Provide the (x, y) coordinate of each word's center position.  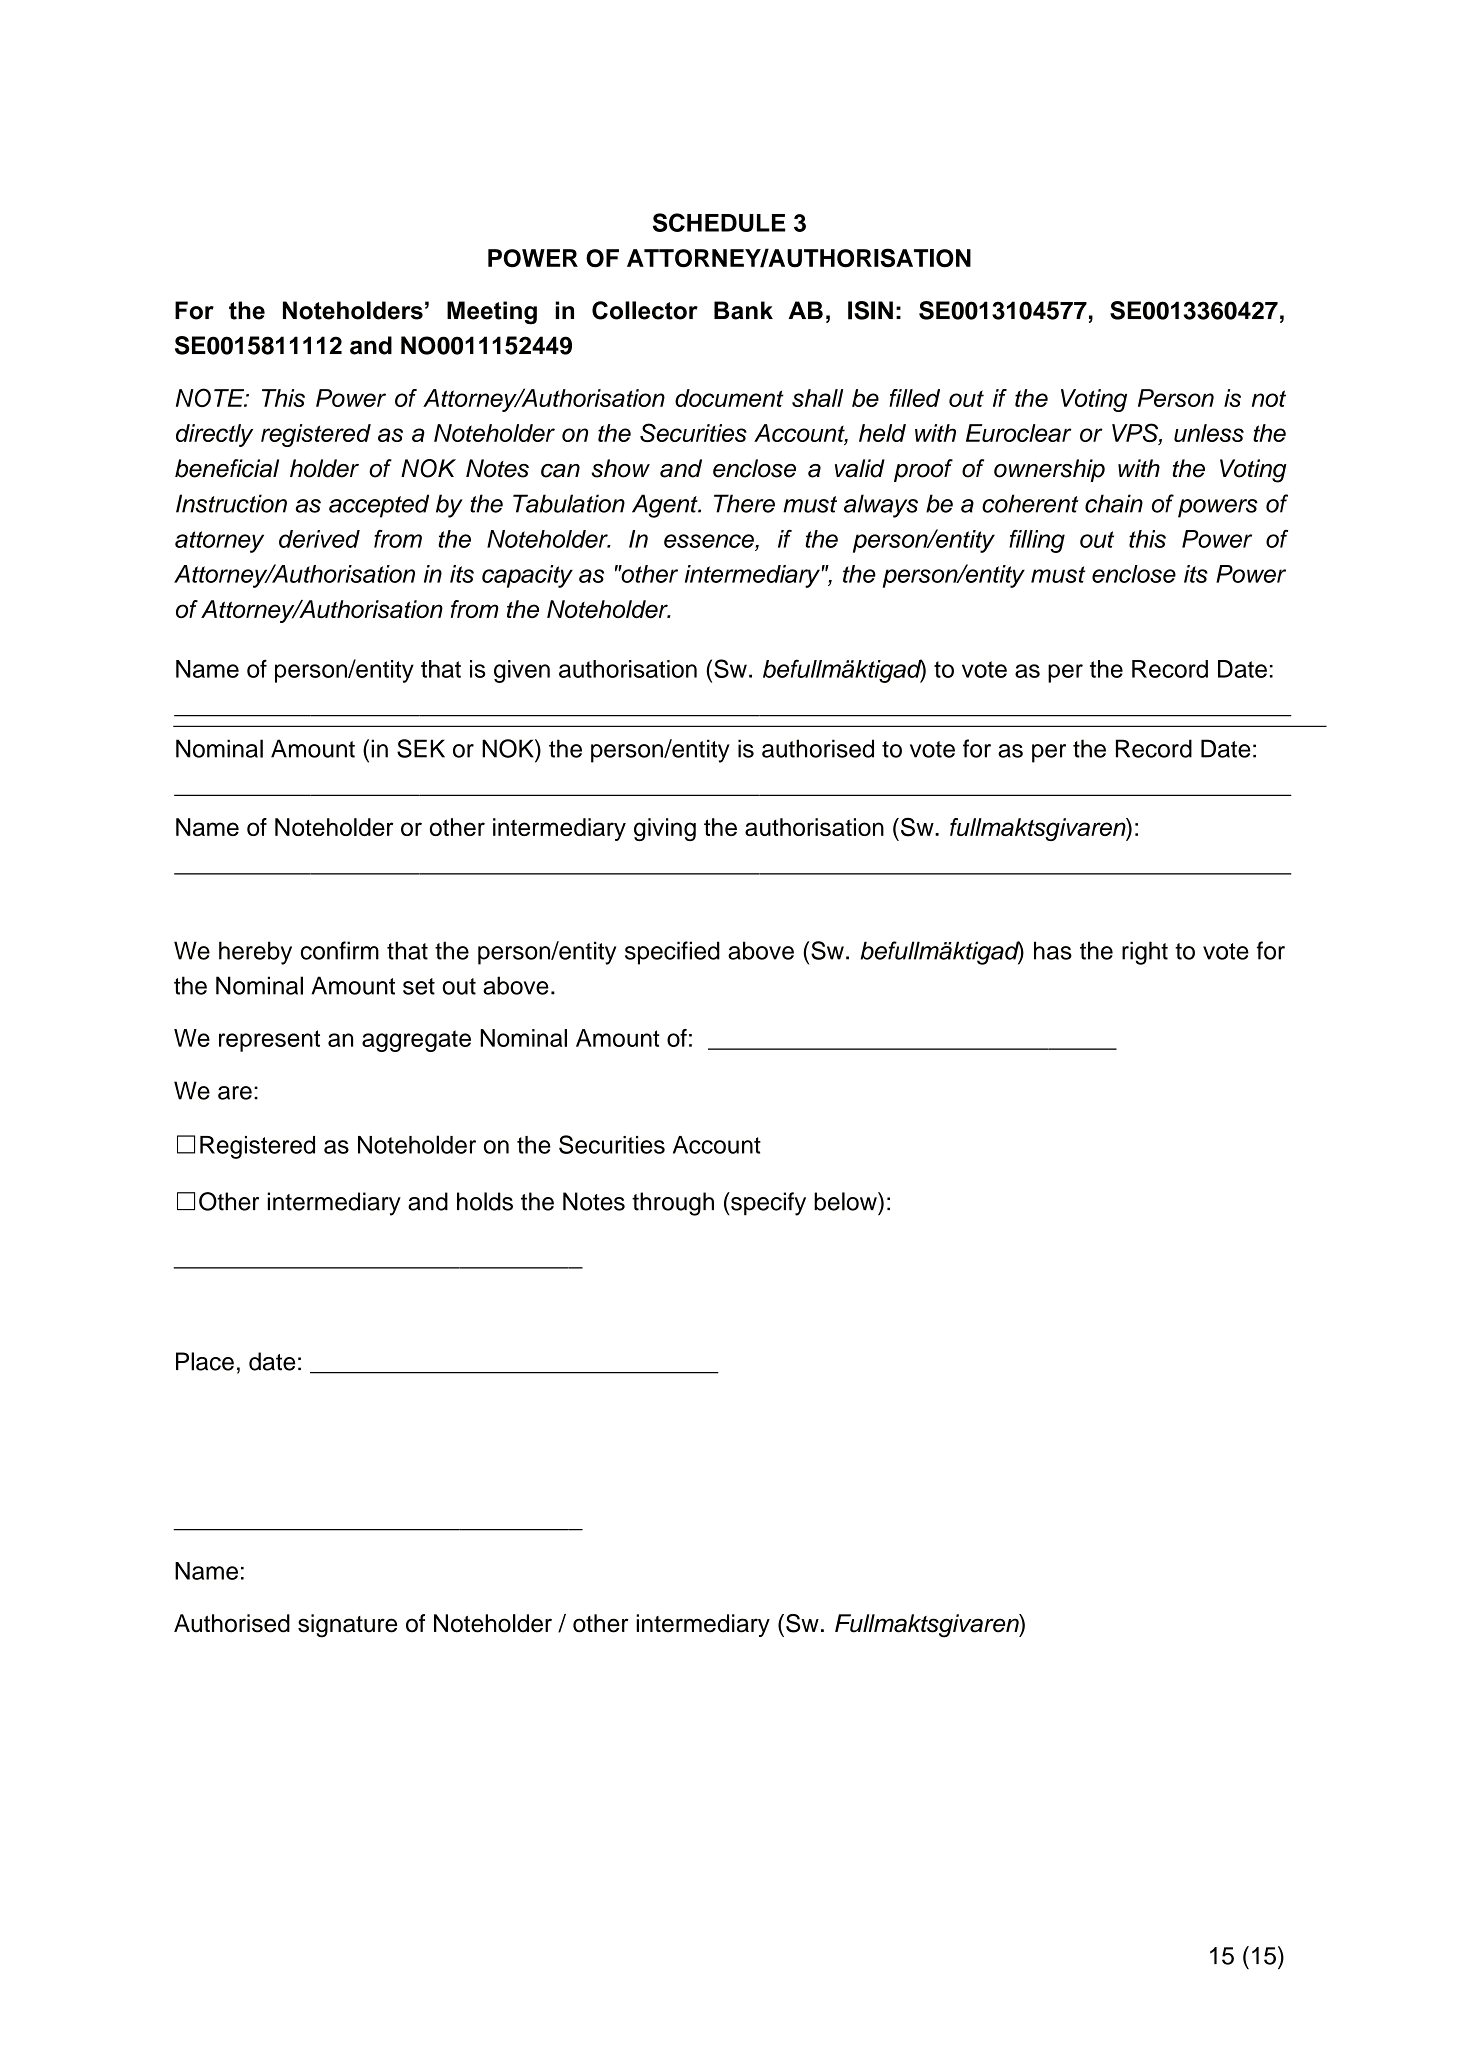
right (1145, 953)
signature (347, 1626)
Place (205, 1361)
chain (1114, 503)
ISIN (870, 310)
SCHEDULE (719, 222)
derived (319, 539)
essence (709, 541)
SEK (421, 748)
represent (269, 1041)
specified (672, 953)
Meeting (492, 313)
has (1053, 950)
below (846, 1201)
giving (665, 829)
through (673, 1204)
